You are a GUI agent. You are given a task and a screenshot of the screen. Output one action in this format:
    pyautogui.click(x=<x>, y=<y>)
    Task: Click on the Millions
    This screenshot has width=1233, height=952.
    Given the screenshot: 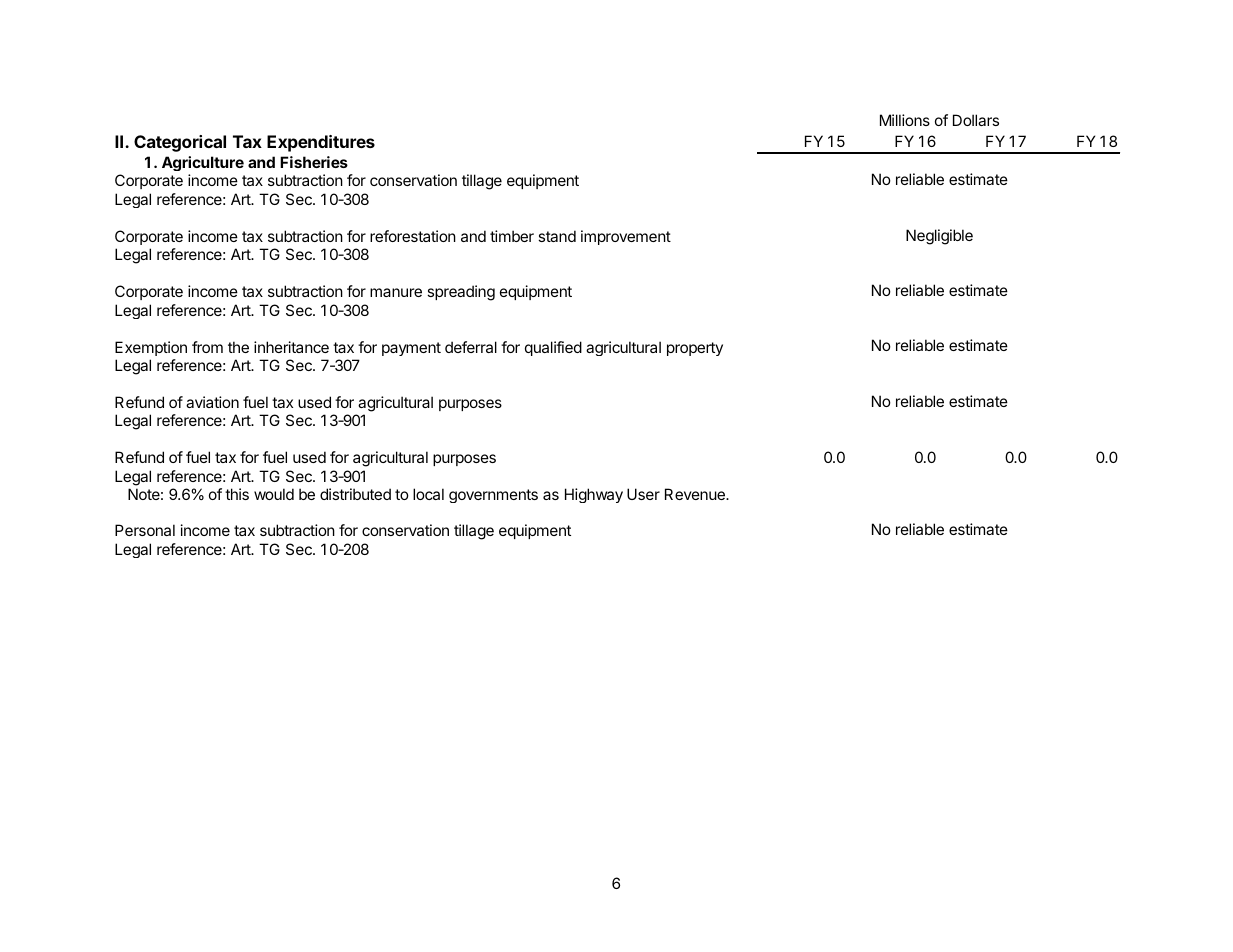 What is the action you would take?
    pyautogui.click(x=905, y=120)
